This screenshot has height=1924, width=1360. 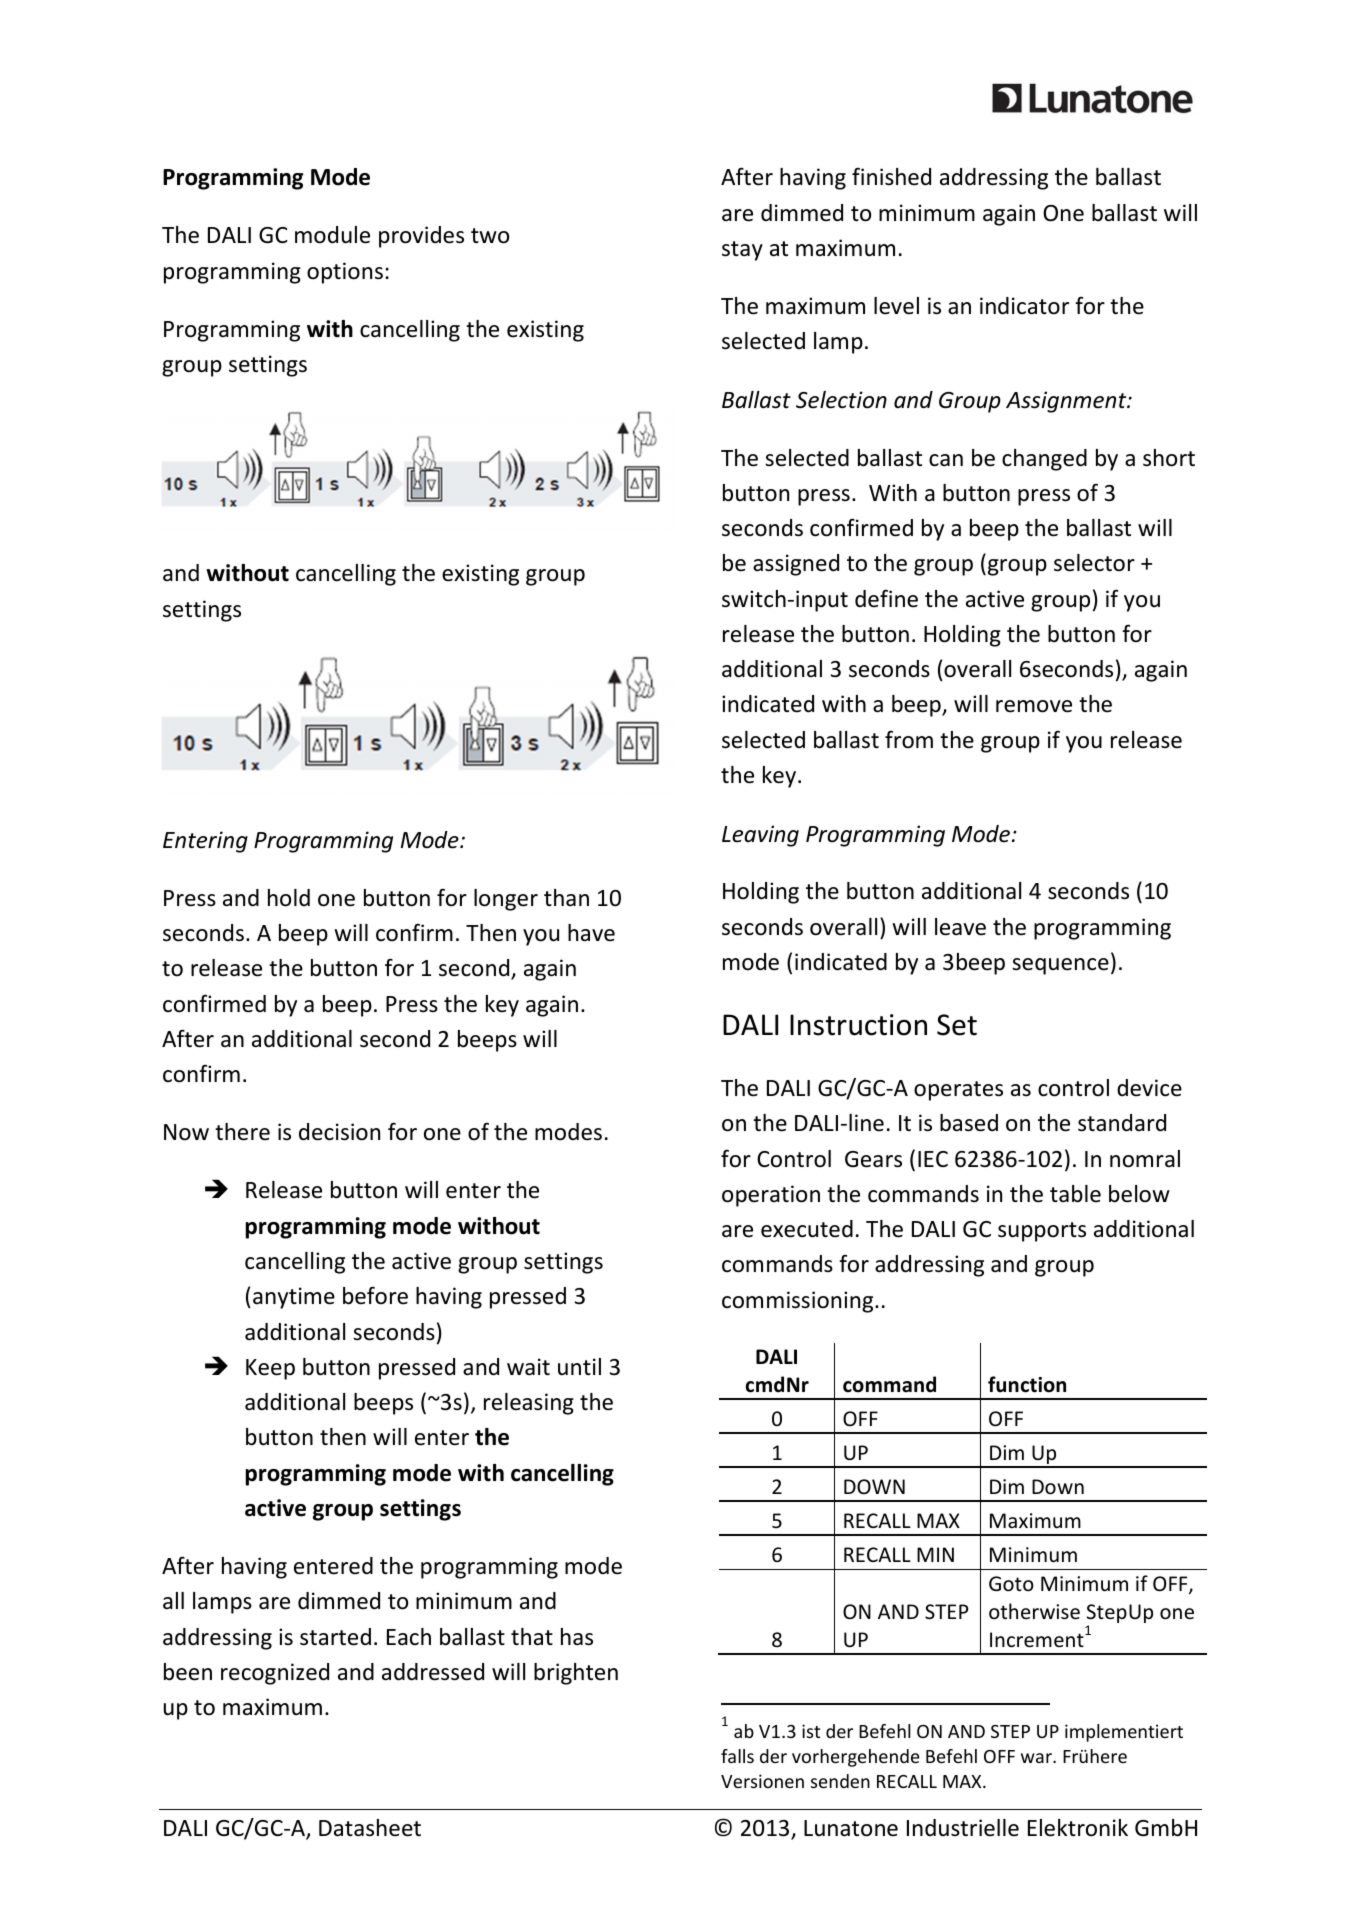 What do you see at coordinates (332, 235) in the screenshot?
I see `module` at bounding box center [332, 235].
